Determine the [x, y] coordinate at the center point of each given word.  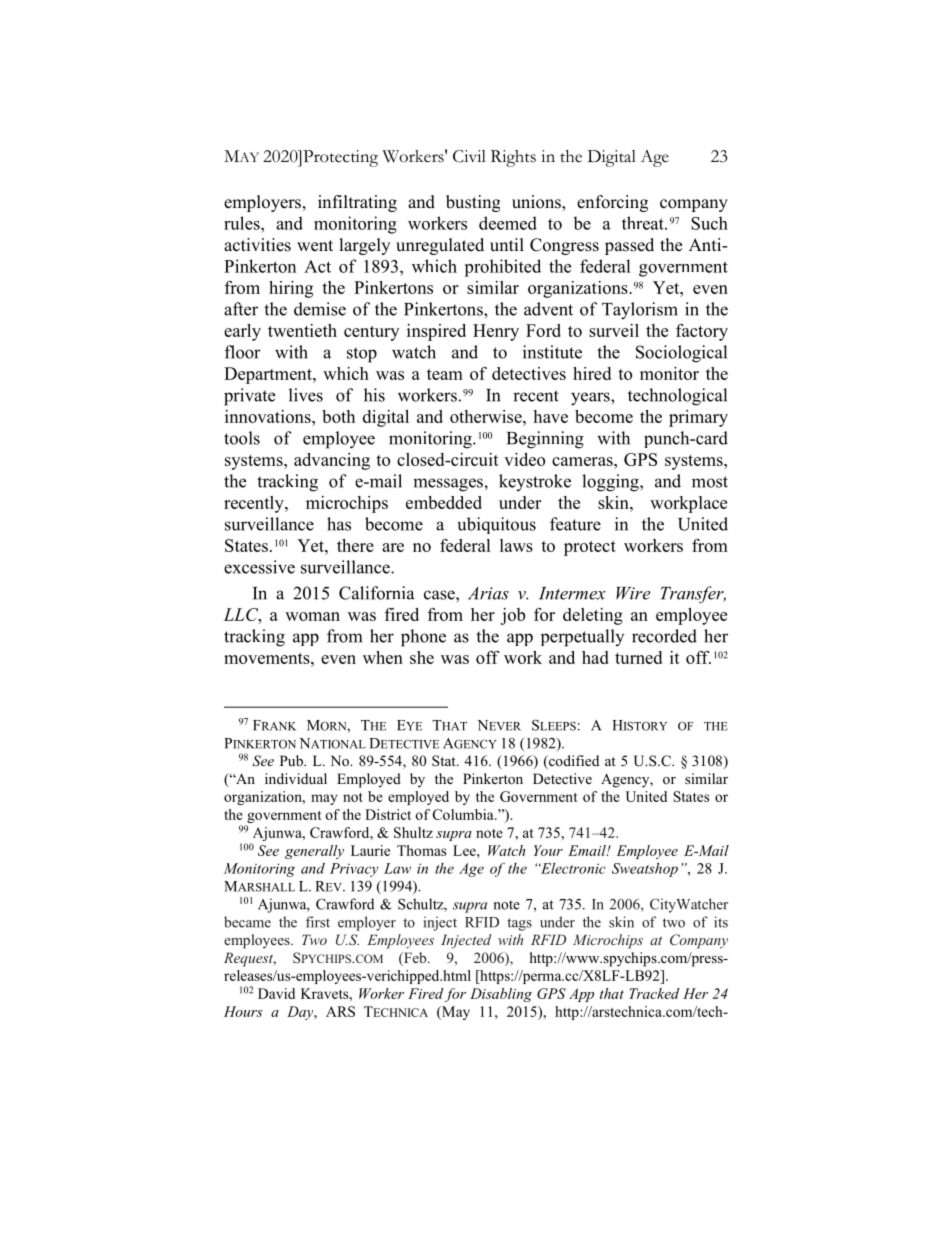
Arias [488, 593]
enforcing [612, 203]
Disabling [501, 995]
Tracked [654, 993]
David [276, 993]
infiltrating [357, 203]
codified [573, 762]
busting [473, 203]
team [445, 374]
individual [296, 778]
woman [312, 616]
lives [306, 395]
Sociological [681, 354]
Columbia [464, 814]
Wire [633, 593]
